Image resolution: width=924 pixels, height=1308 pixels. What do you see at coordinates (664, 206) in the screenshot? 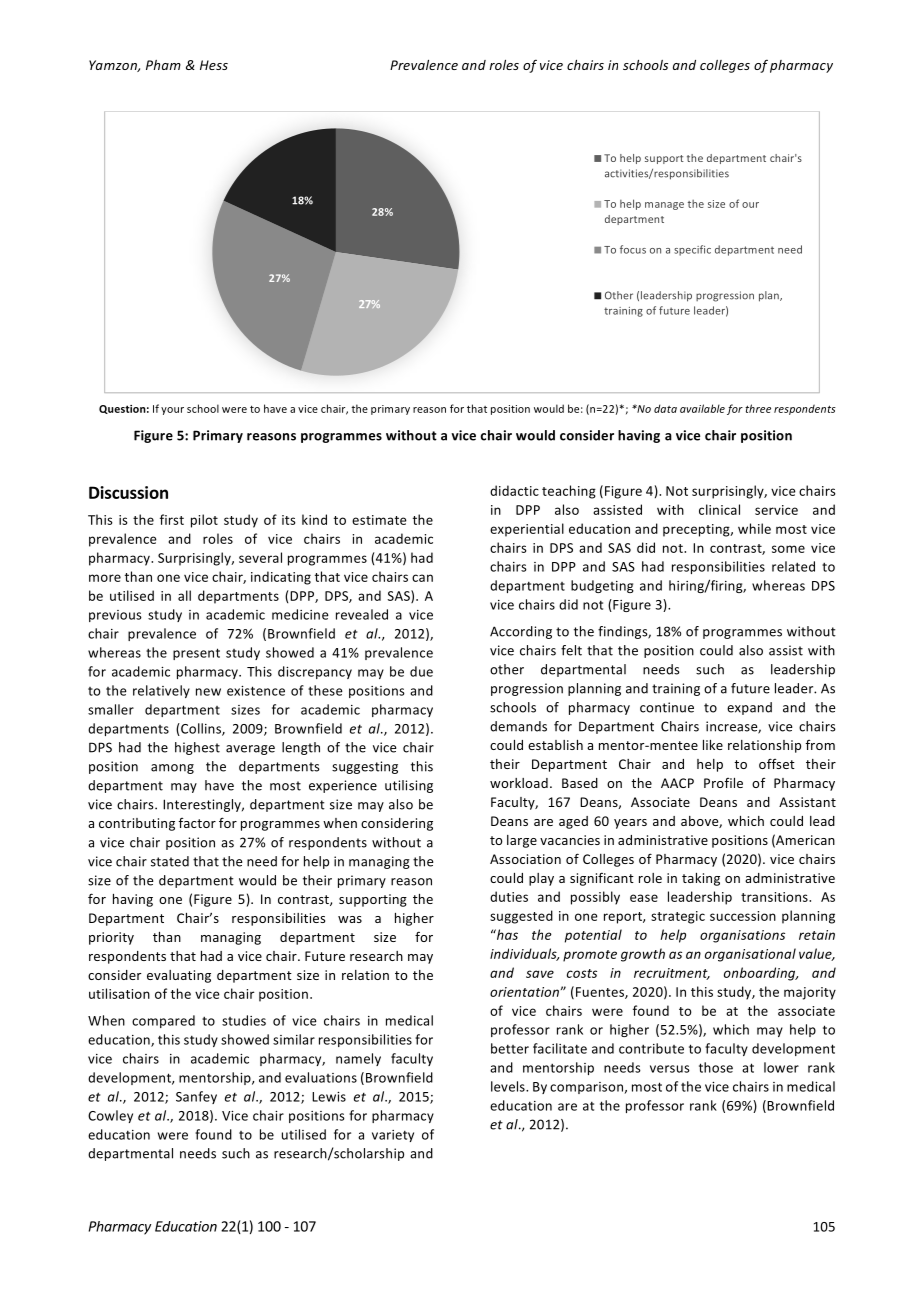
I see `manage` at bounding box center [664, 206].
